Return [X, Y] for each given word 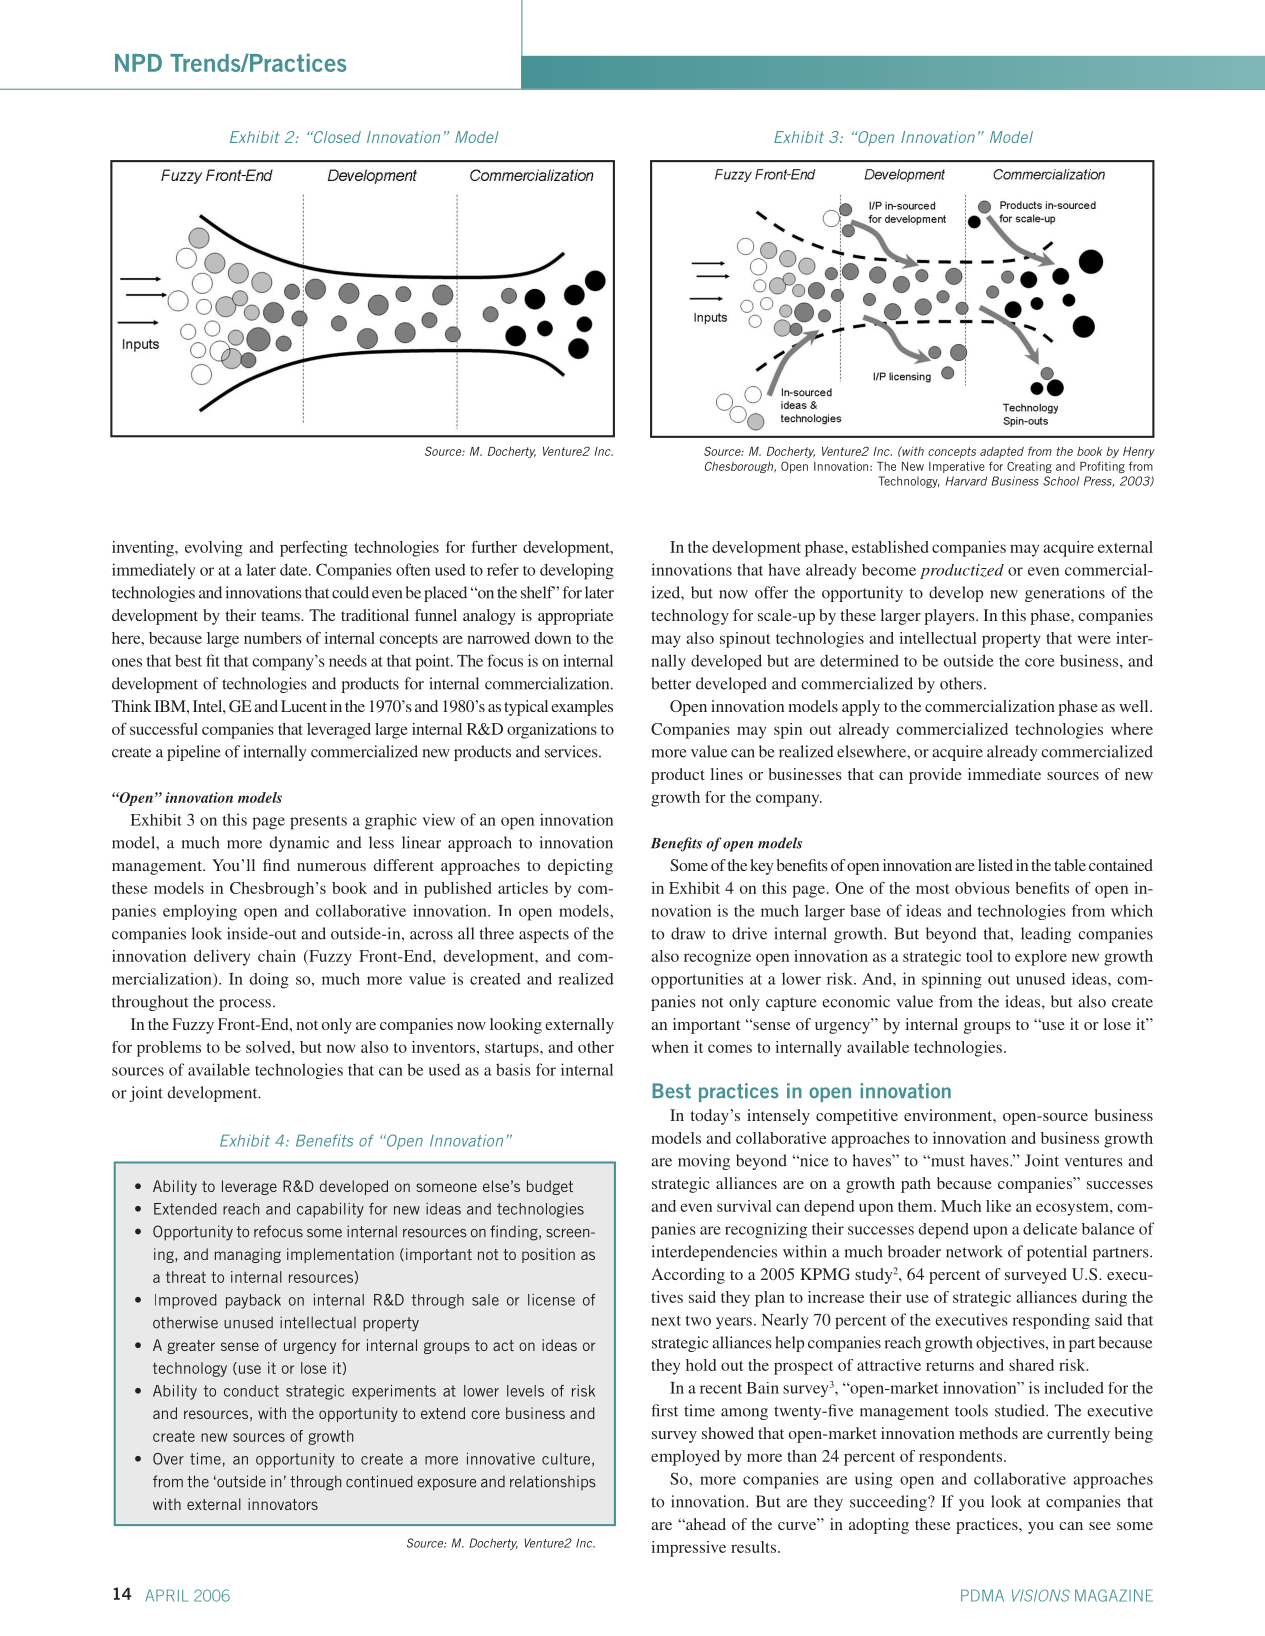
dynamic [299, 844]
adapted [1002, 452]
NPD [138, 63]
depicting [580, 867]
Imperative [957, 467]
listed [995, 865]
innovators [283, 1504]
